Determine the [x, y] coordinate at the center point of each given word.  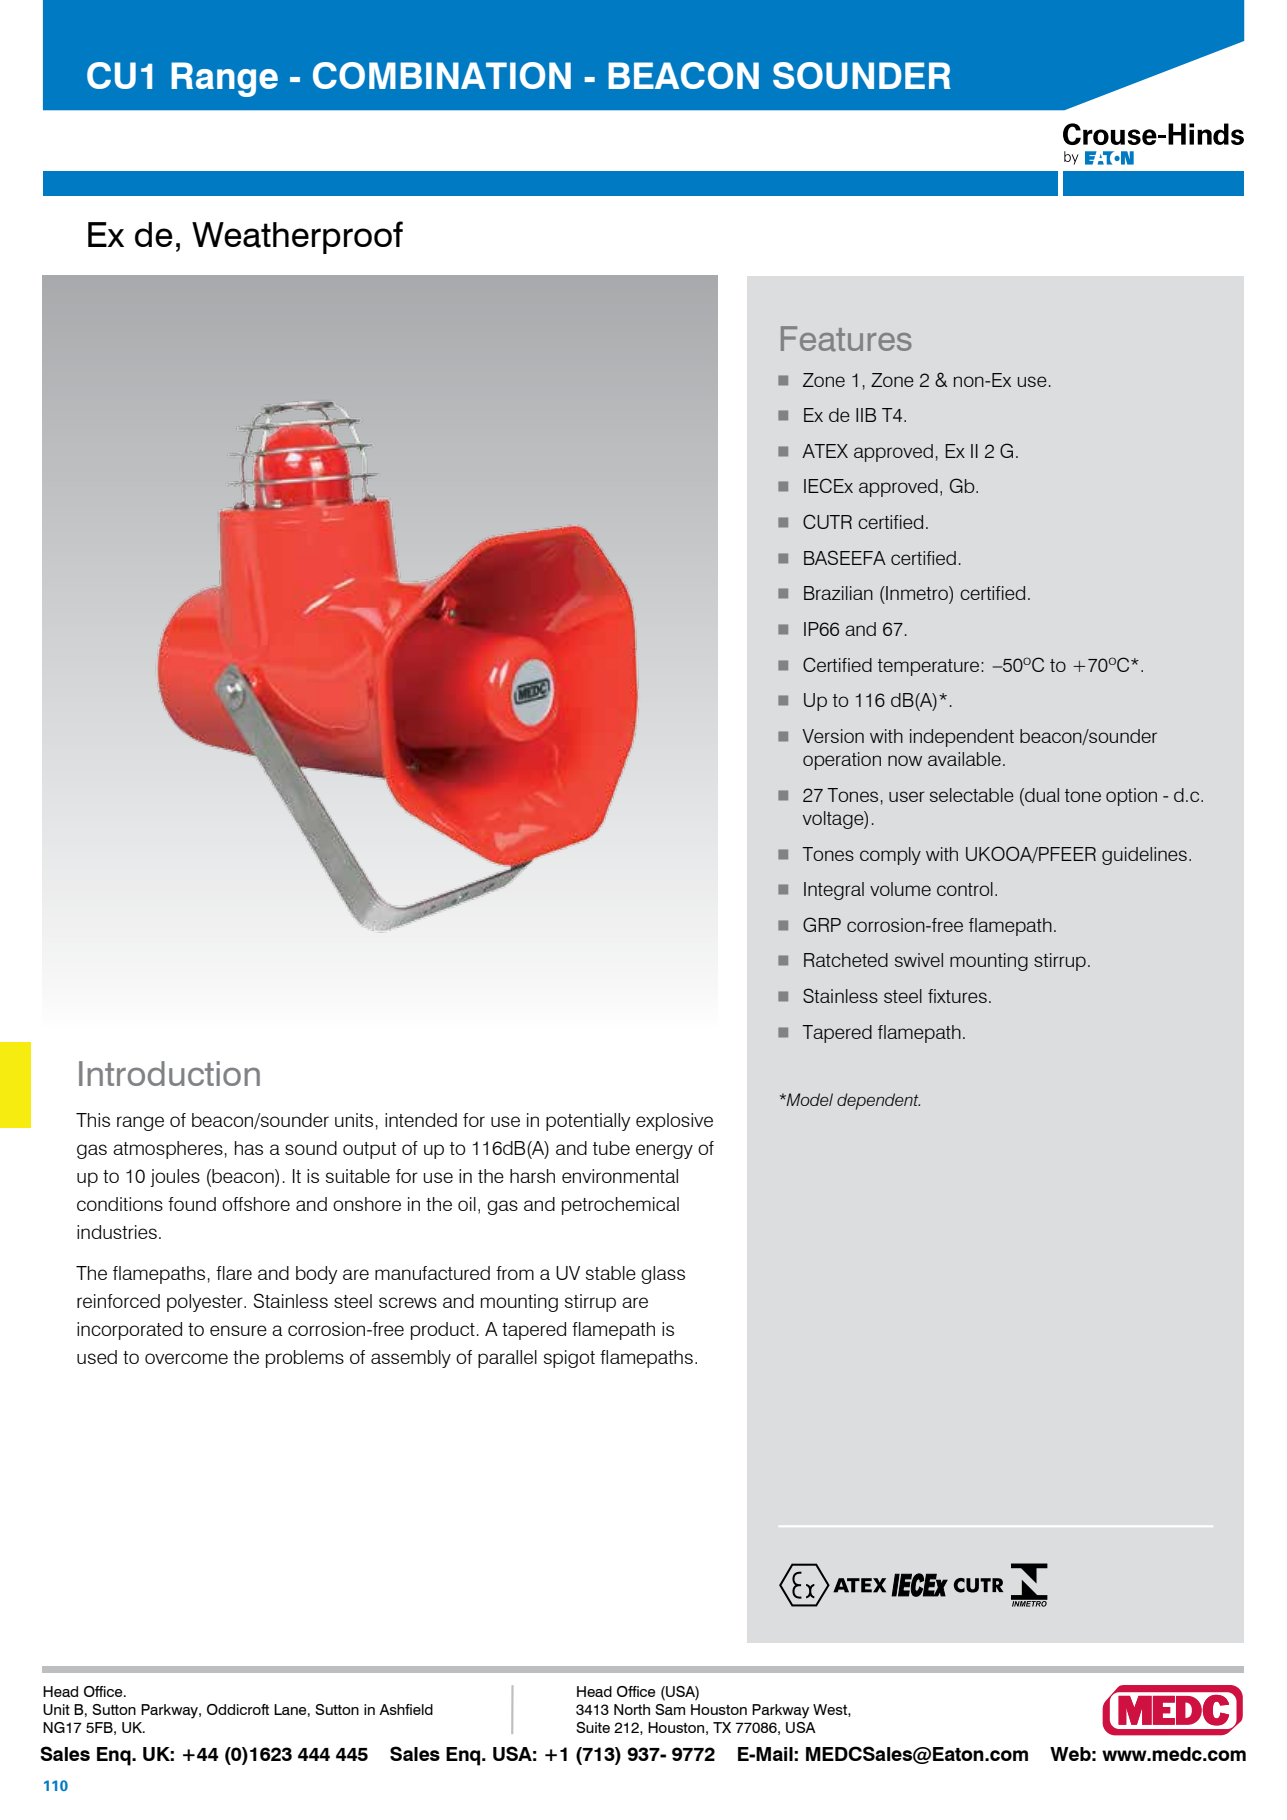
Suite [593, 1727]
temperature [930, 667]
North [632, 1709]
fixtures [957, 996]
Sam [670, 1709]
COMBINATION [442, 75]
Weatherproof [297, 237]
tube [611, 1148]
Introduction [169, 1073]
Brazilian [838, 593]
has [249, 1148]
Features [846, 339]
